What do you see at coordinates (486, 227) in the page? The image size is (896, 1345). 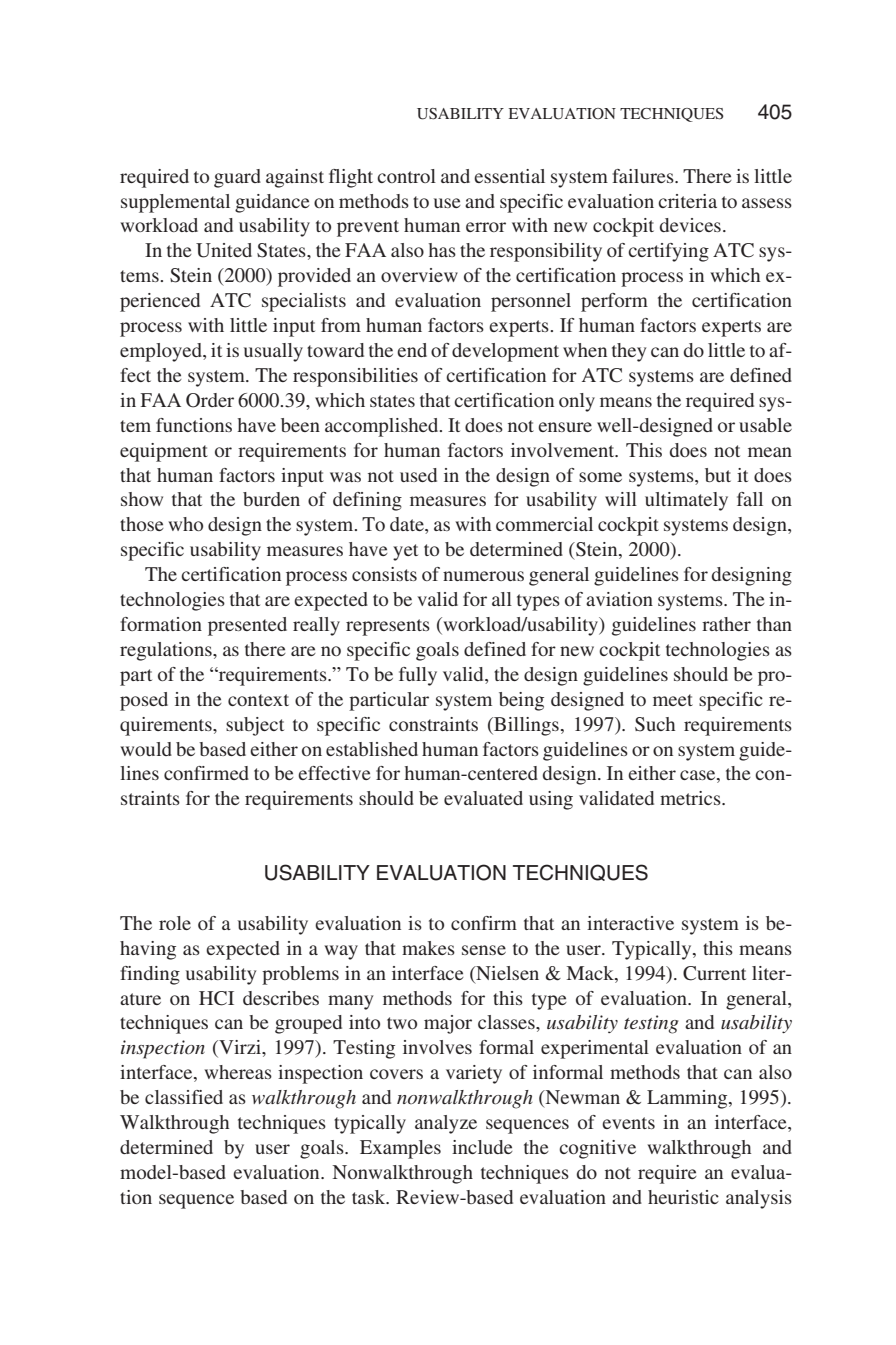 I see `error` at bounding box center [486, 227].
